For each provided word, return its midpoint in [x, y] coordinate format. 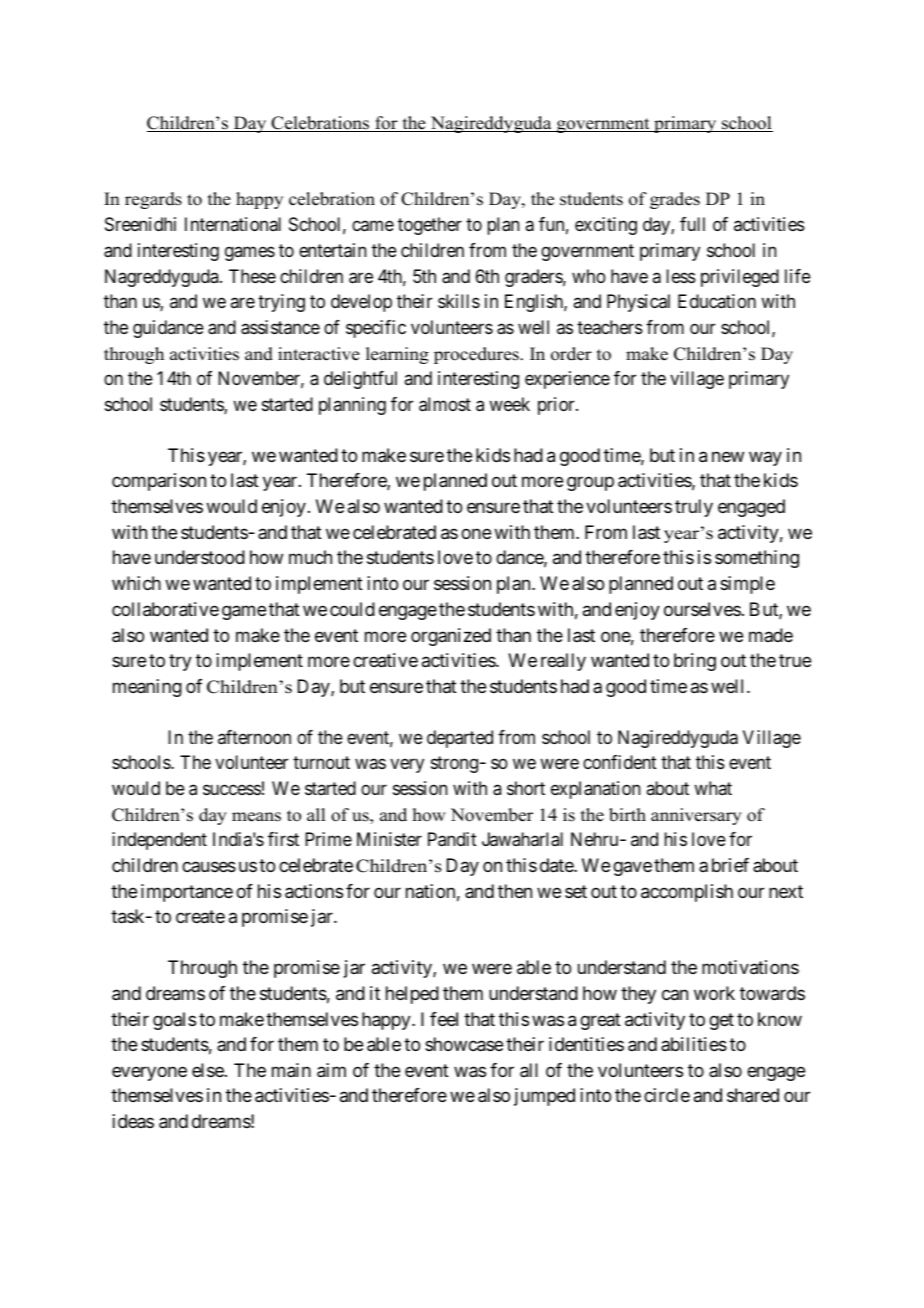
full [692, 224]
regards [153, 200]
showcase [464, 1044]
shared [753, 1095]
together [430, 226]
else [209, 1070]
